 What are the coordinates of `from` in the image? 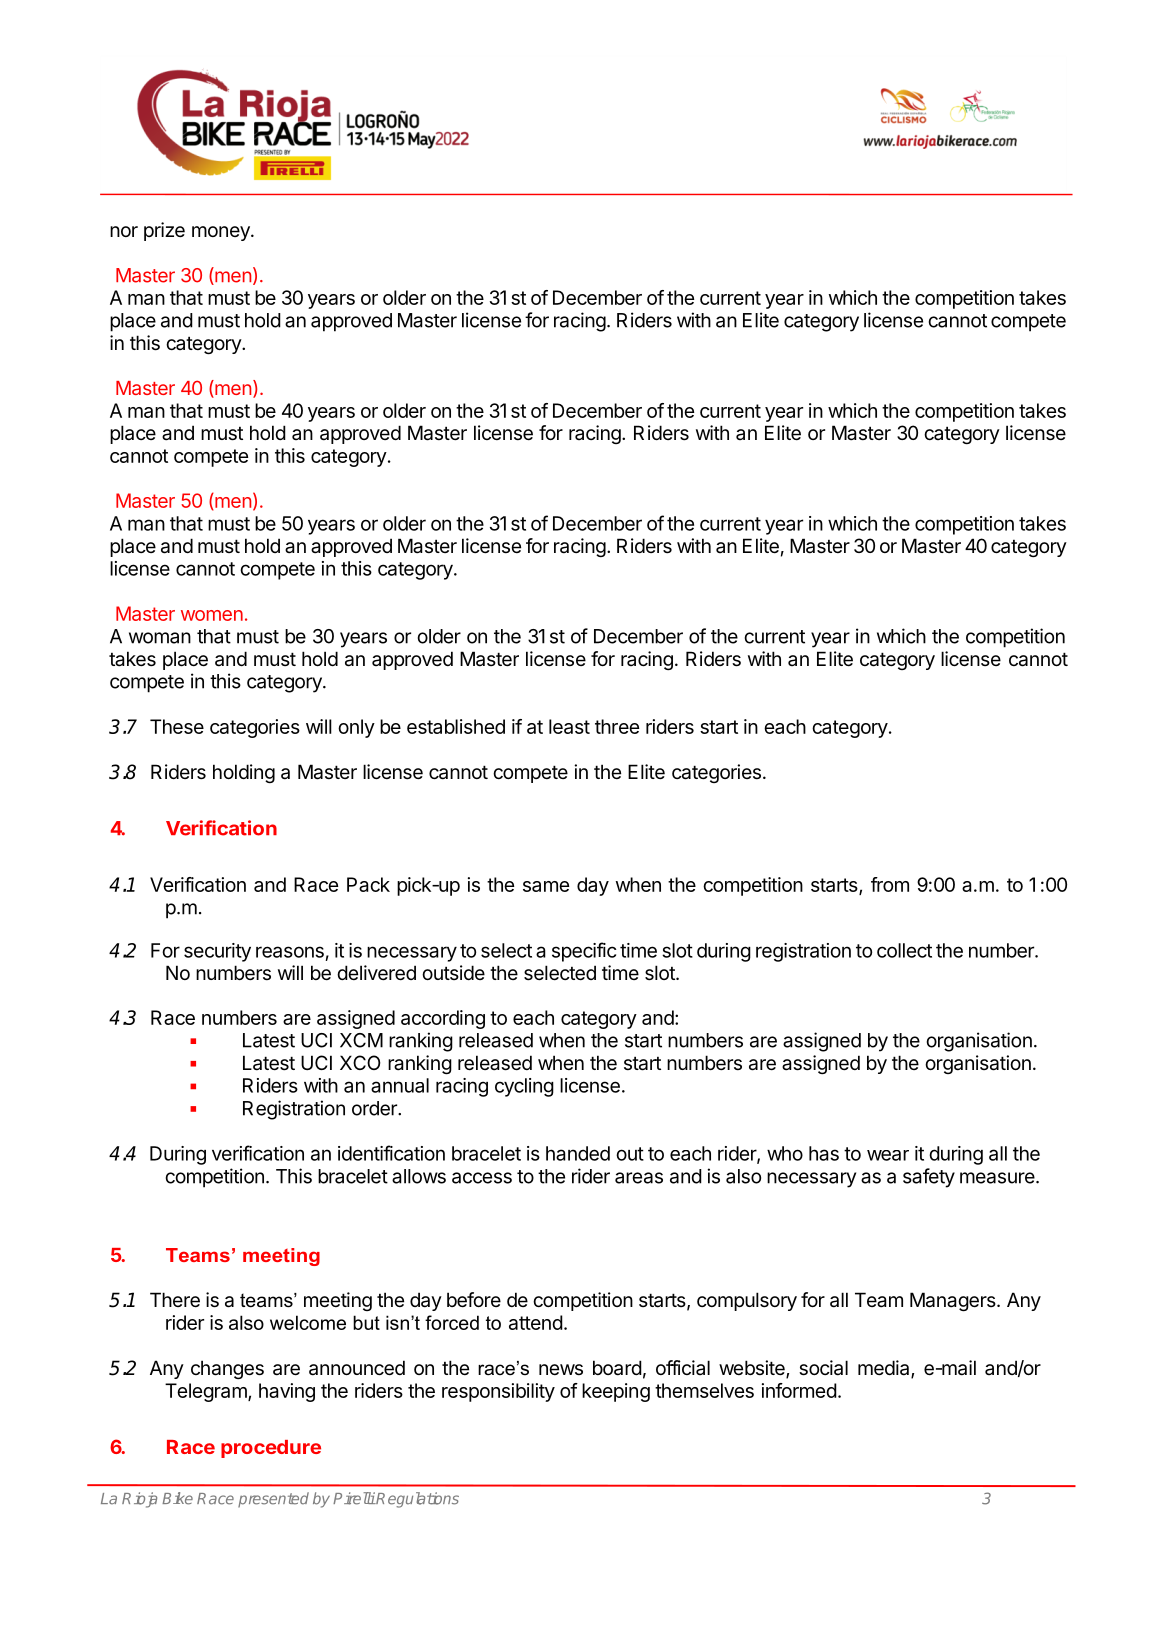 It's located at (890, 884).
